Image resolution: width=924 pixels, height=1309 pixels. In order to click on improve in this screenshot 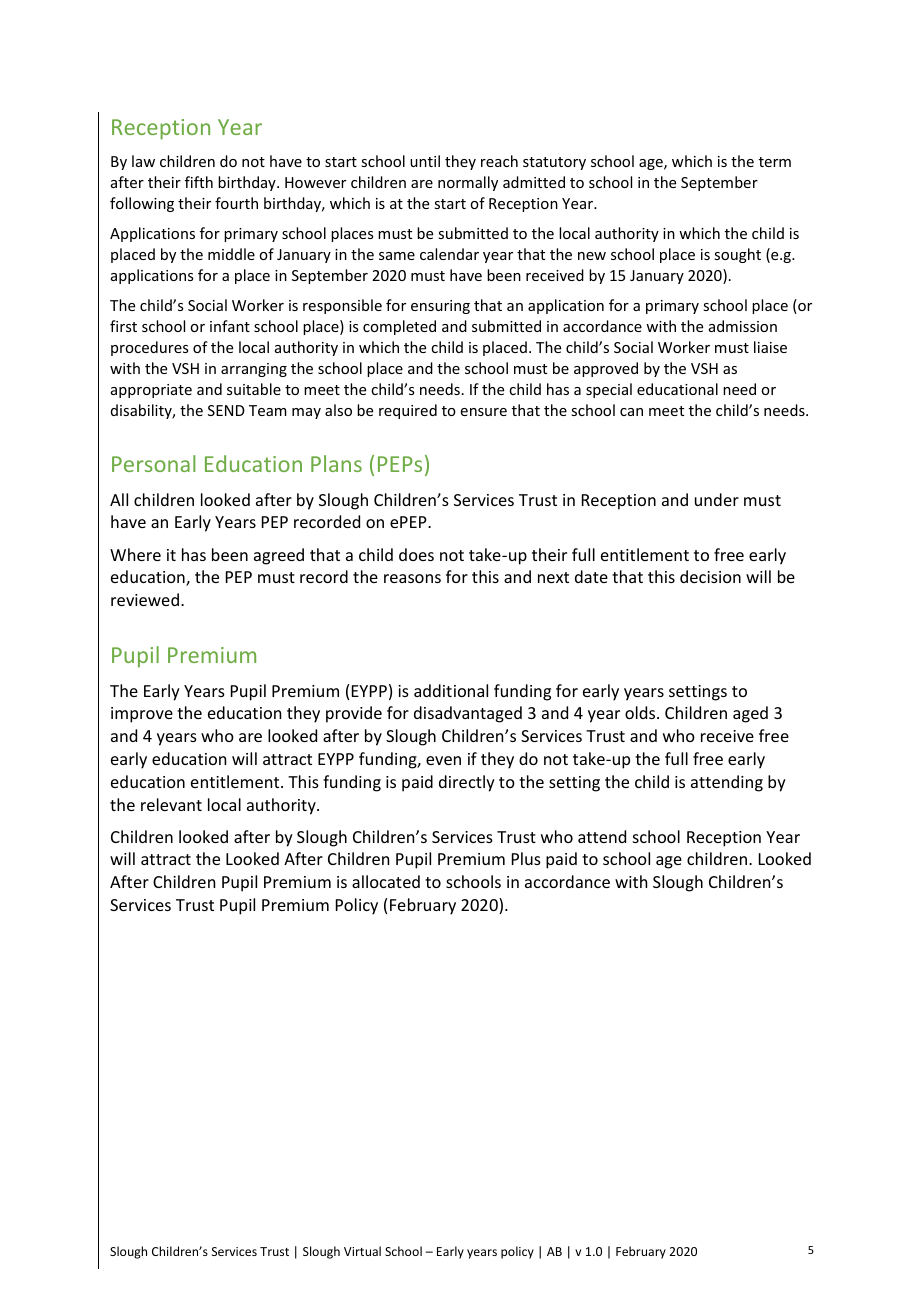, I will do `click(142, 715)`.
